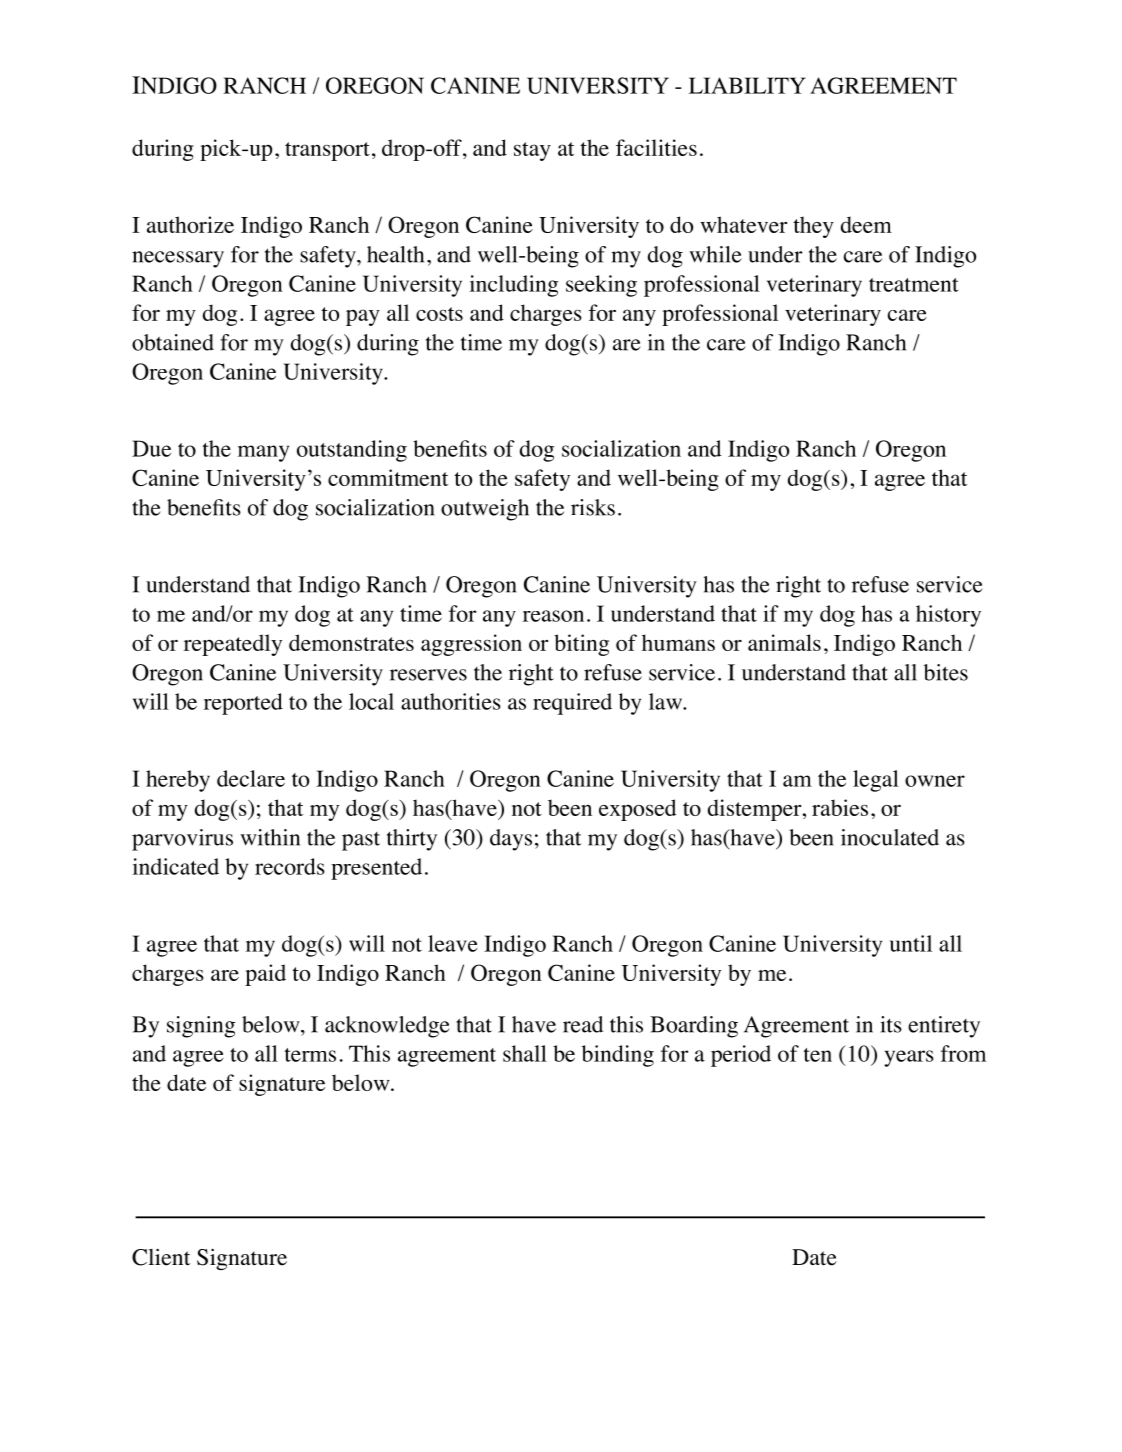 The image size is (1122, 1452). What do you see at coordinates (581, 645) in the document?
I see `biting` at bounding box center [581, 645].
